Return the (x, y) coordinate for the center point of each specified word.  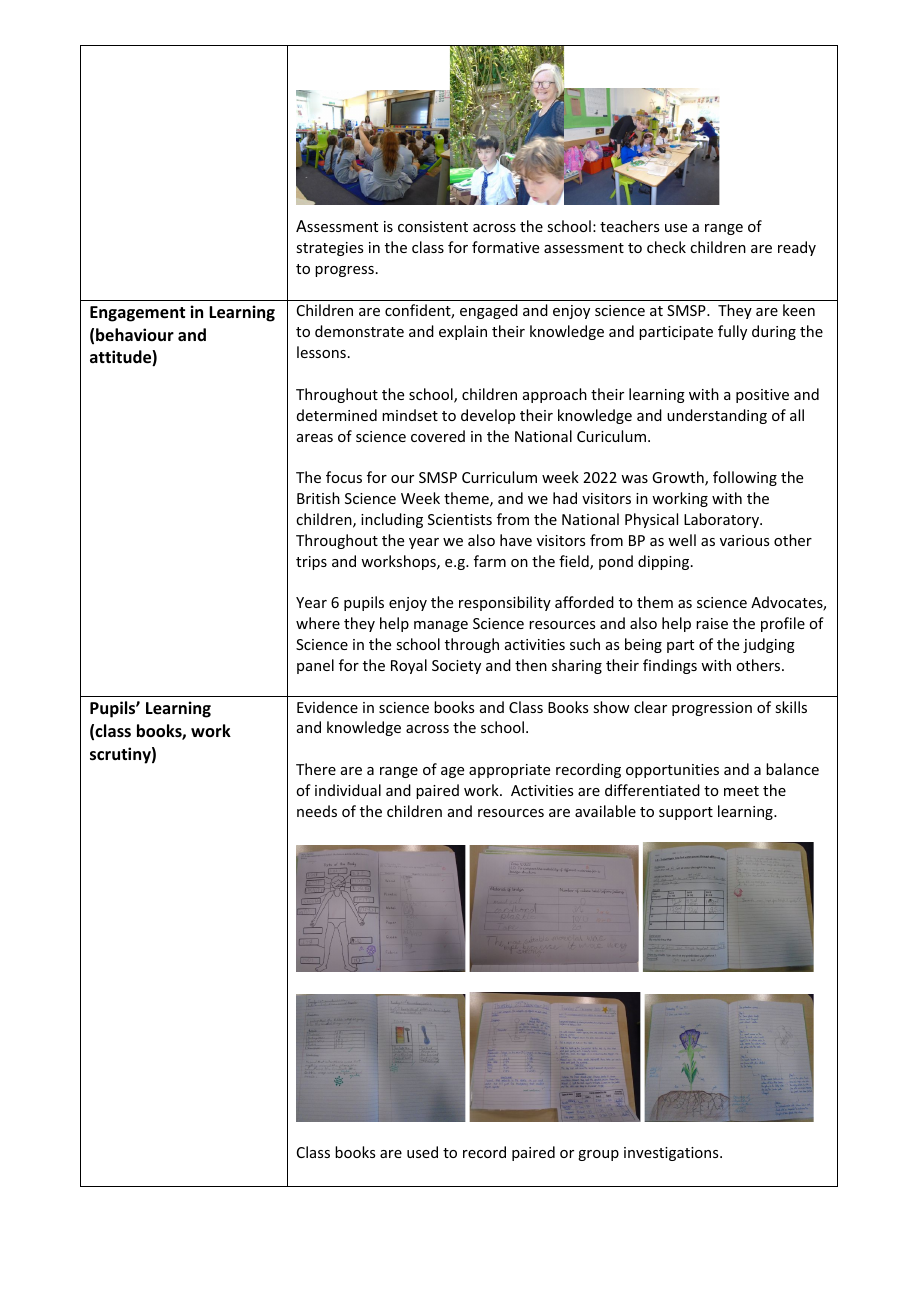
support (686, 813)
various (744, 540)
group (598, 1155)
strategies (329, 249)
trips (311, 563)
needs (317, 811)
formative (505, 247)
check (666, 247)
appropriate (509, 771)
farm (490, 561)
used (422, 1152)
